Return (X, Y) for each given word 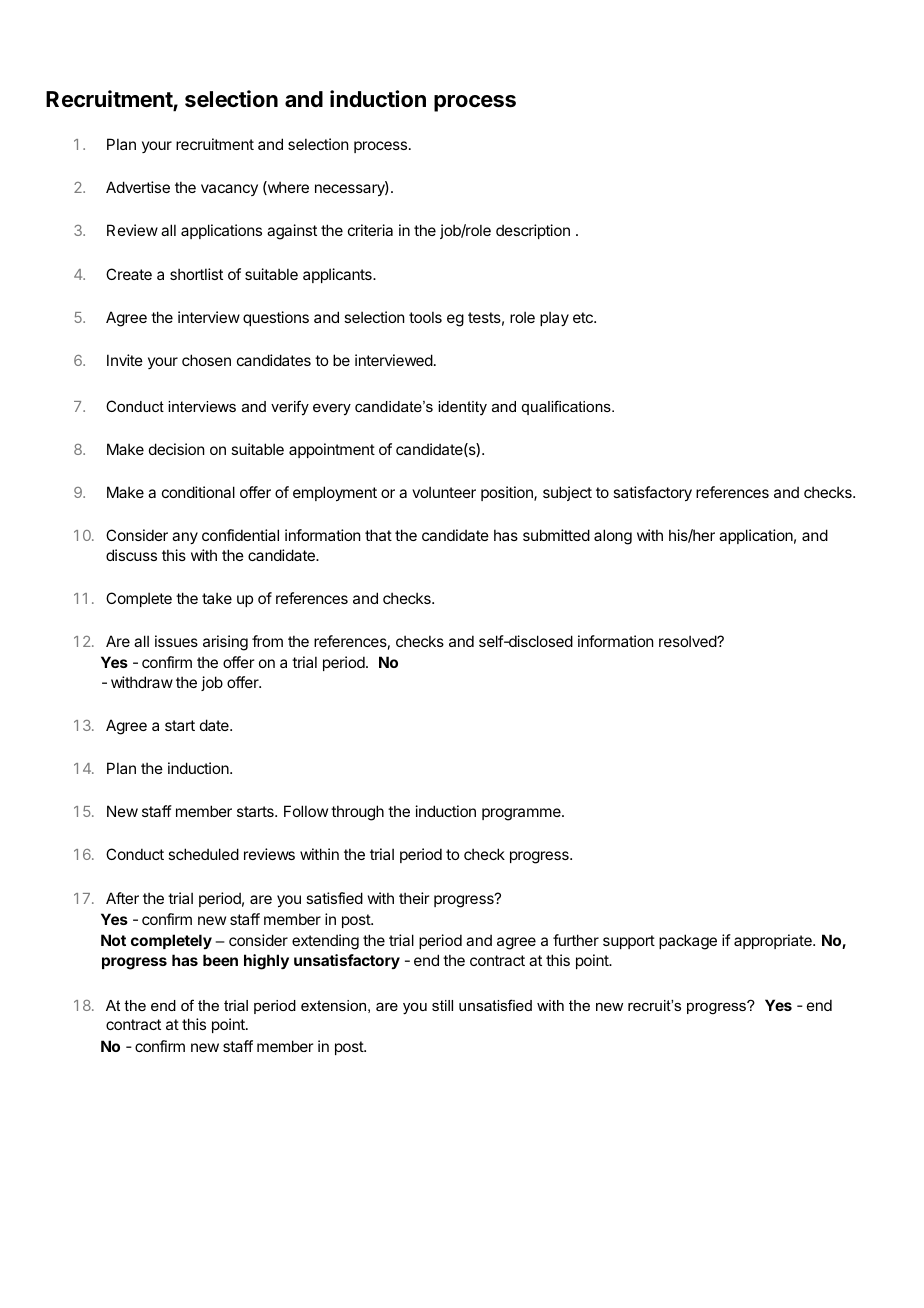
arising (225, 643)
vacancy (229, 190)
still (442, 1005)
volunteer (444, 492)
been (220, 960)
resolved (688, 641)
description (533, 231)
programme (522, 814)
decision (176, 449)
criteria (370, 230)
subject (567, 493)
